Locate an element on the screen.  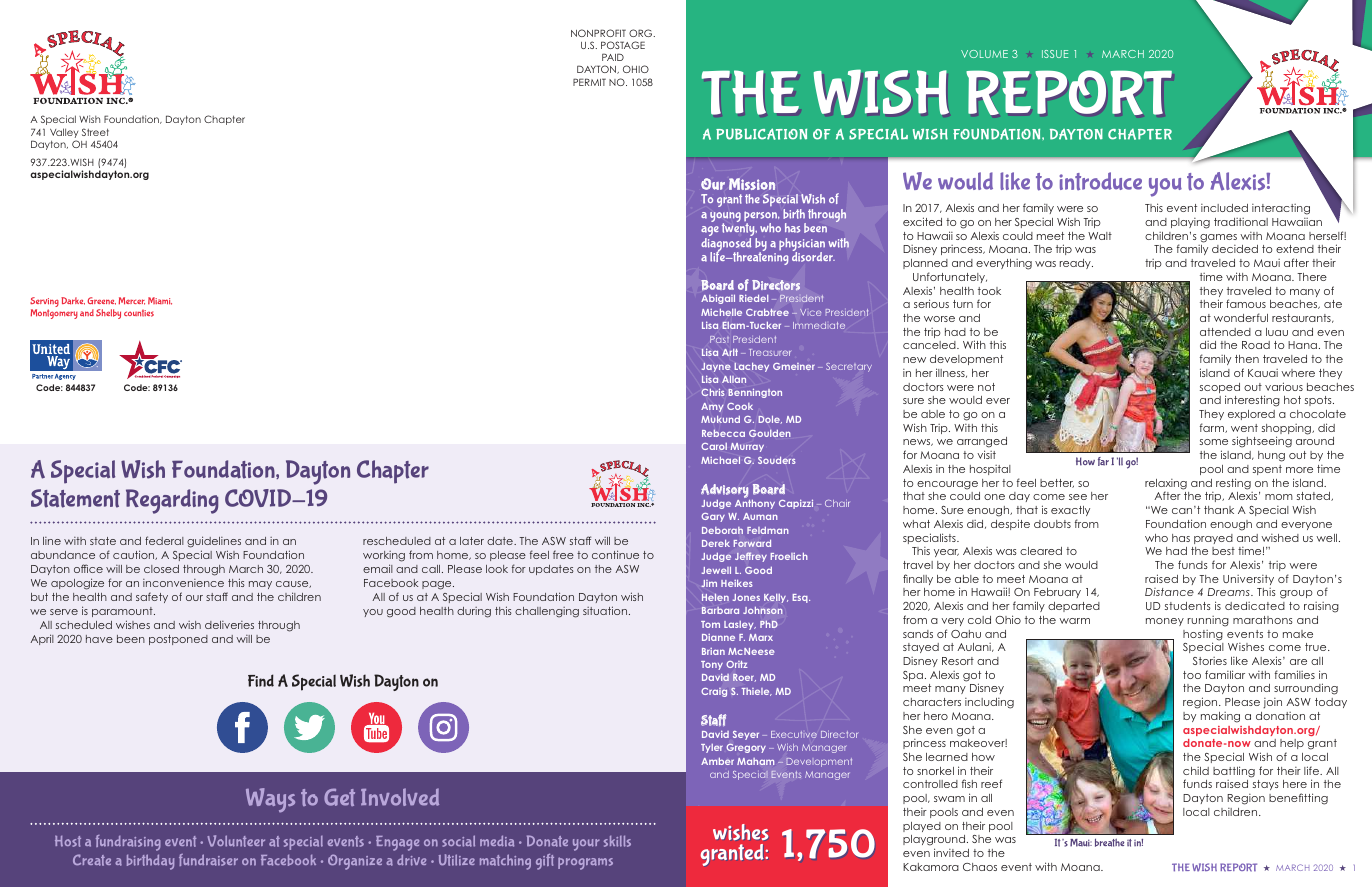
Miami is located at coordinates (160, 301).
